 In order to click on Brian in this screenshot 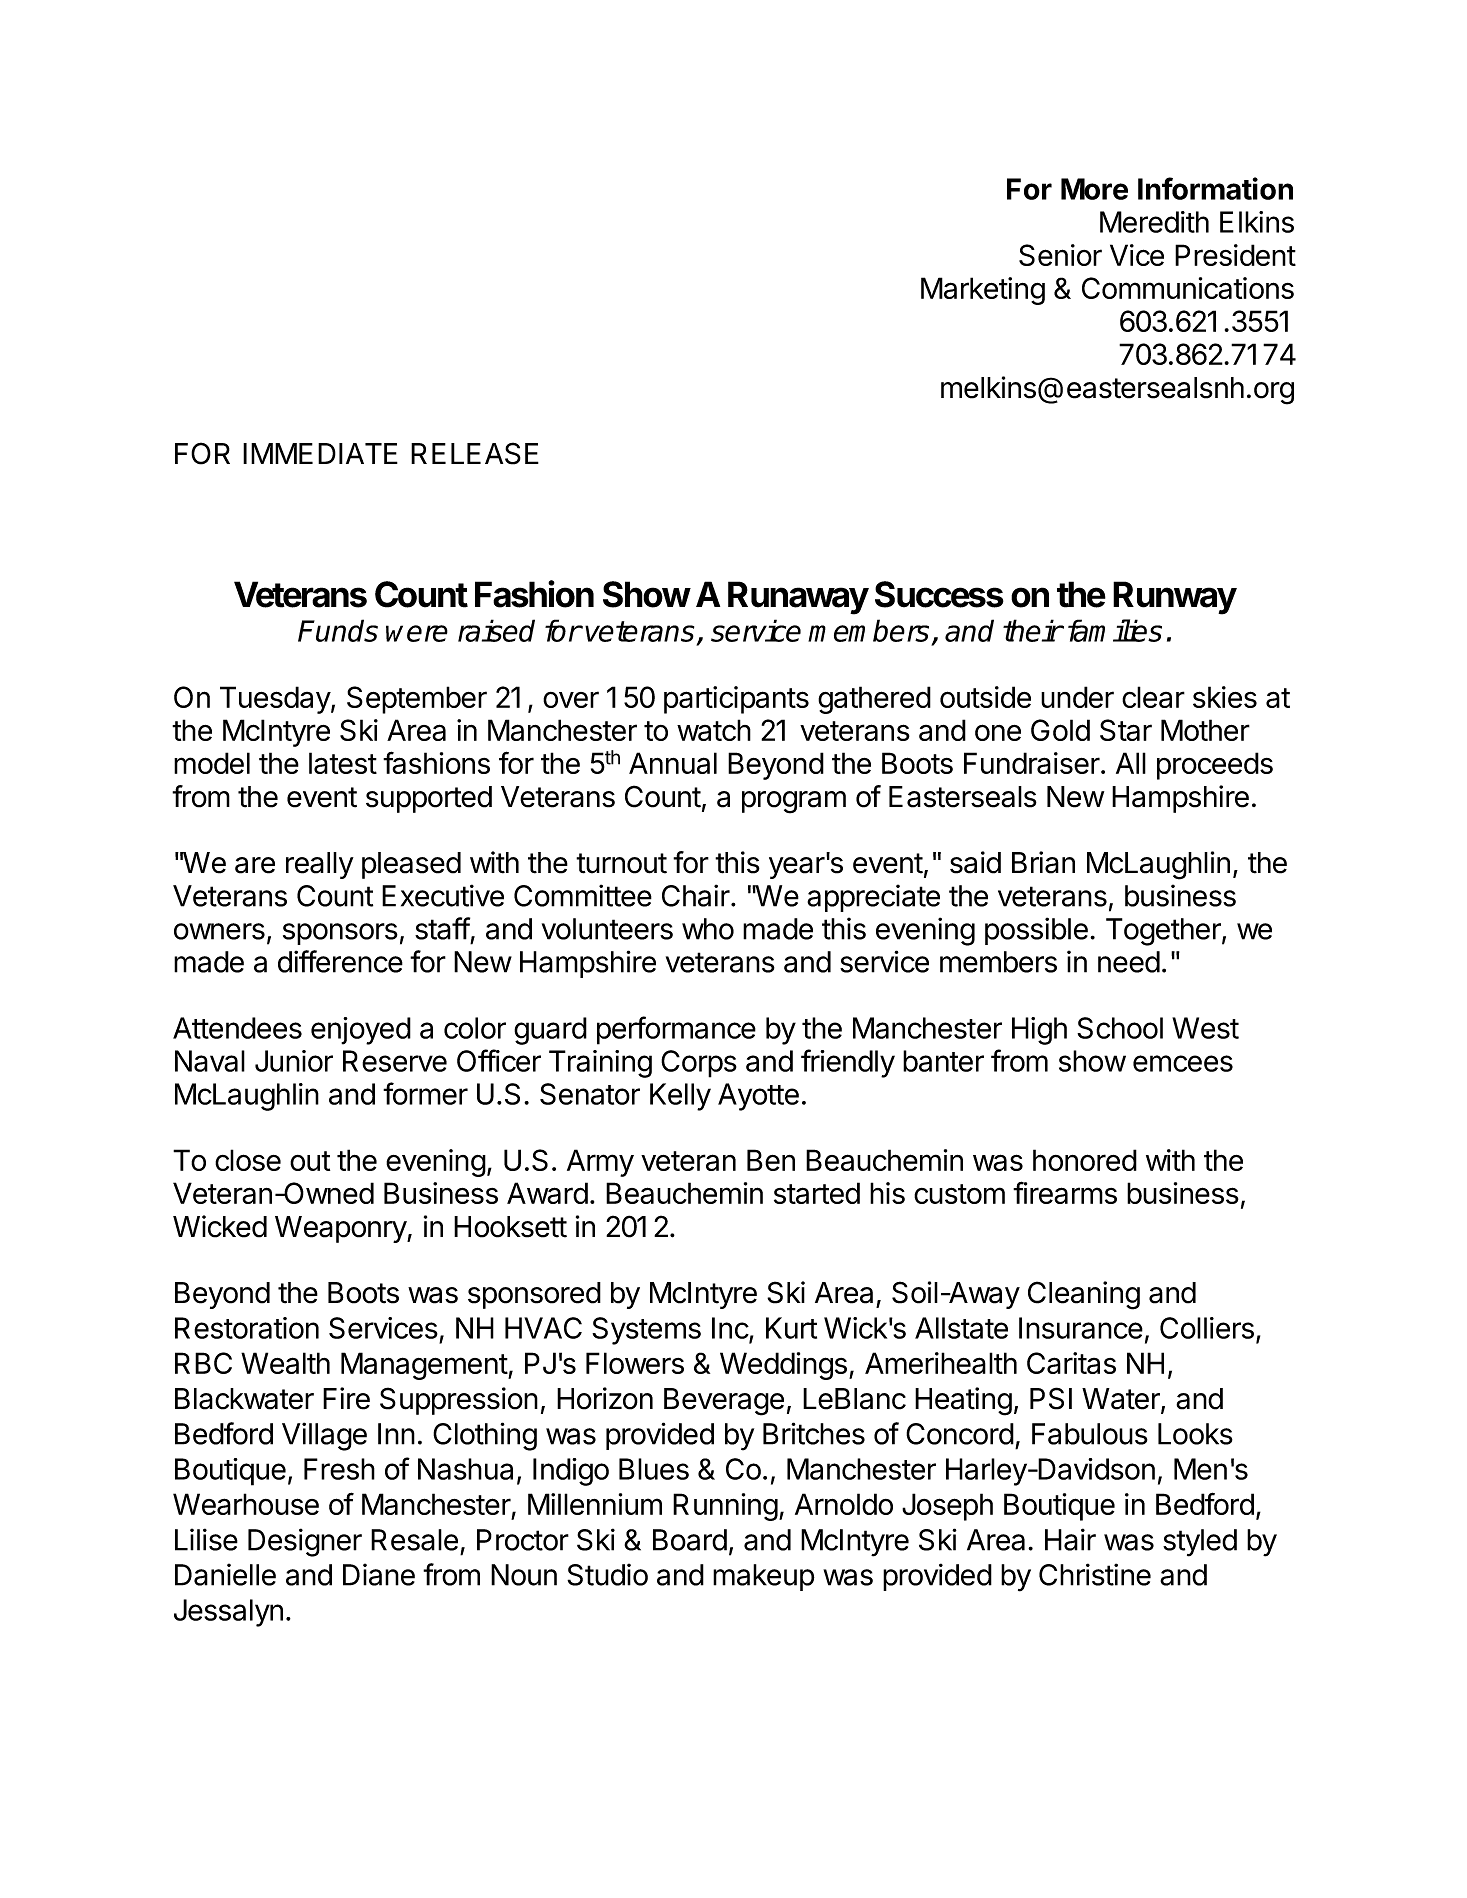, I will do `click(1043, 862)`.
